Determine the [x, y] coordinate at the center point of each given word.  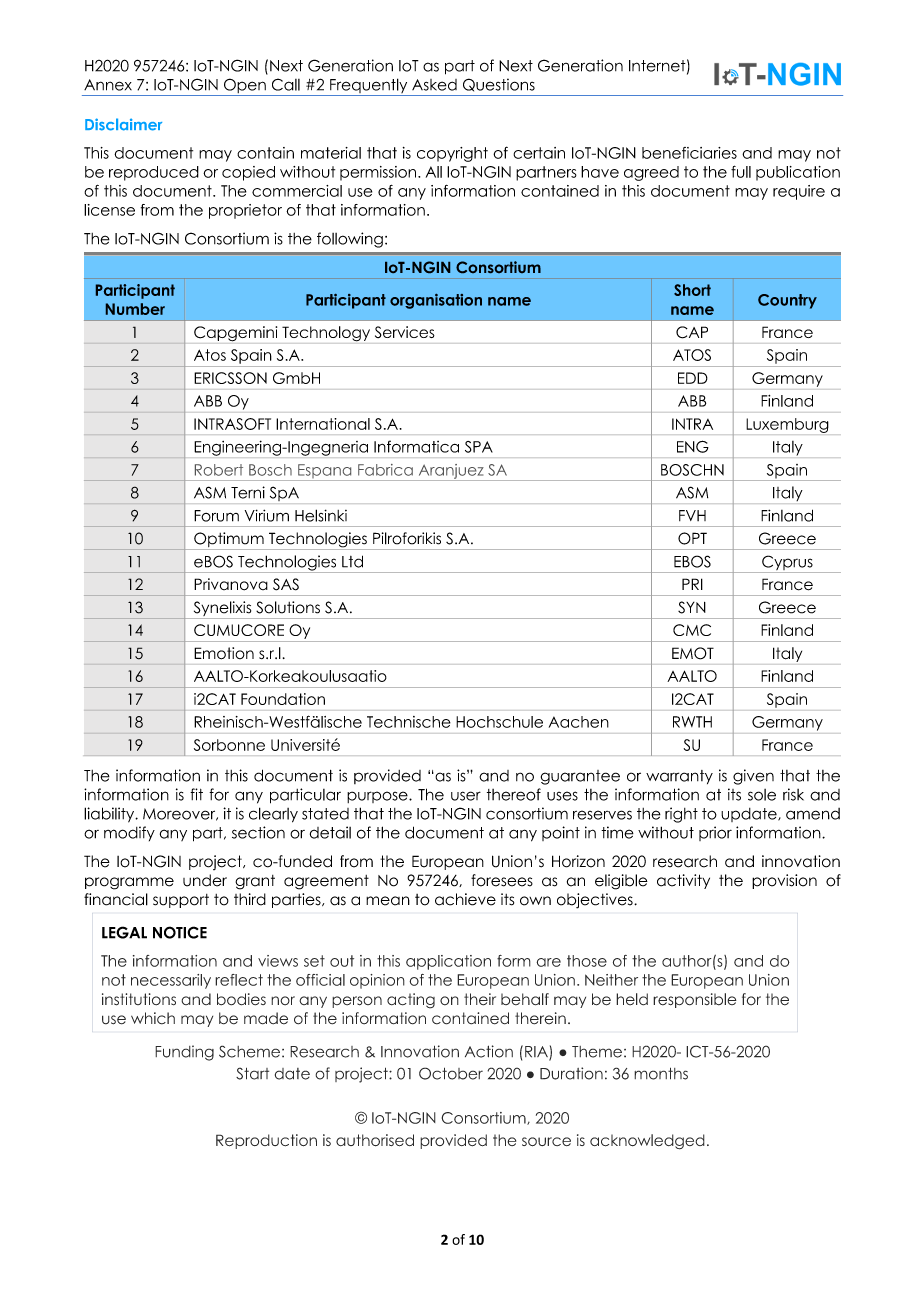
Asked [434, 85]
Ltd [352, 561]
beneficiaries [689, 153]
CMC [692, 630]
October [451, 1073]
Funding [184, 1053]
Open [245, 87]
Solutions [288, 607]
